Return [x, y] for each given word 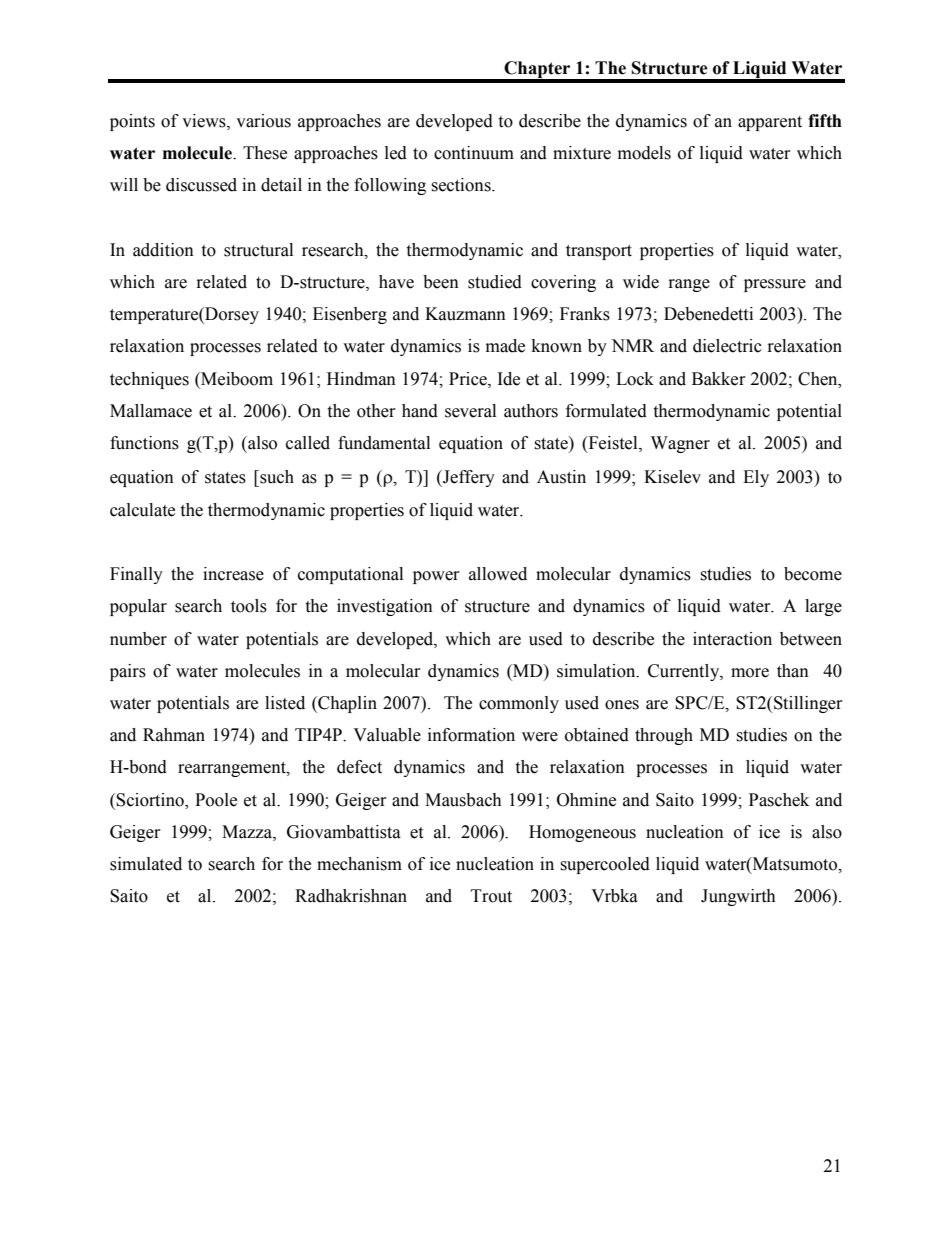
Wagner [680, 444]
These [265, 153]
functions [144, 443]
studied [495, 282]
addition [163, 250]
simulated [146, 864]
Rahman [174, 735]
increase [233, 574]
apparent [770, 123]
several [470, 411]
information [471, 735]
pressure [775, 285]
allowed [498, 574]
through [664, 736]
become [813, 574]
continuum [474, 153]
